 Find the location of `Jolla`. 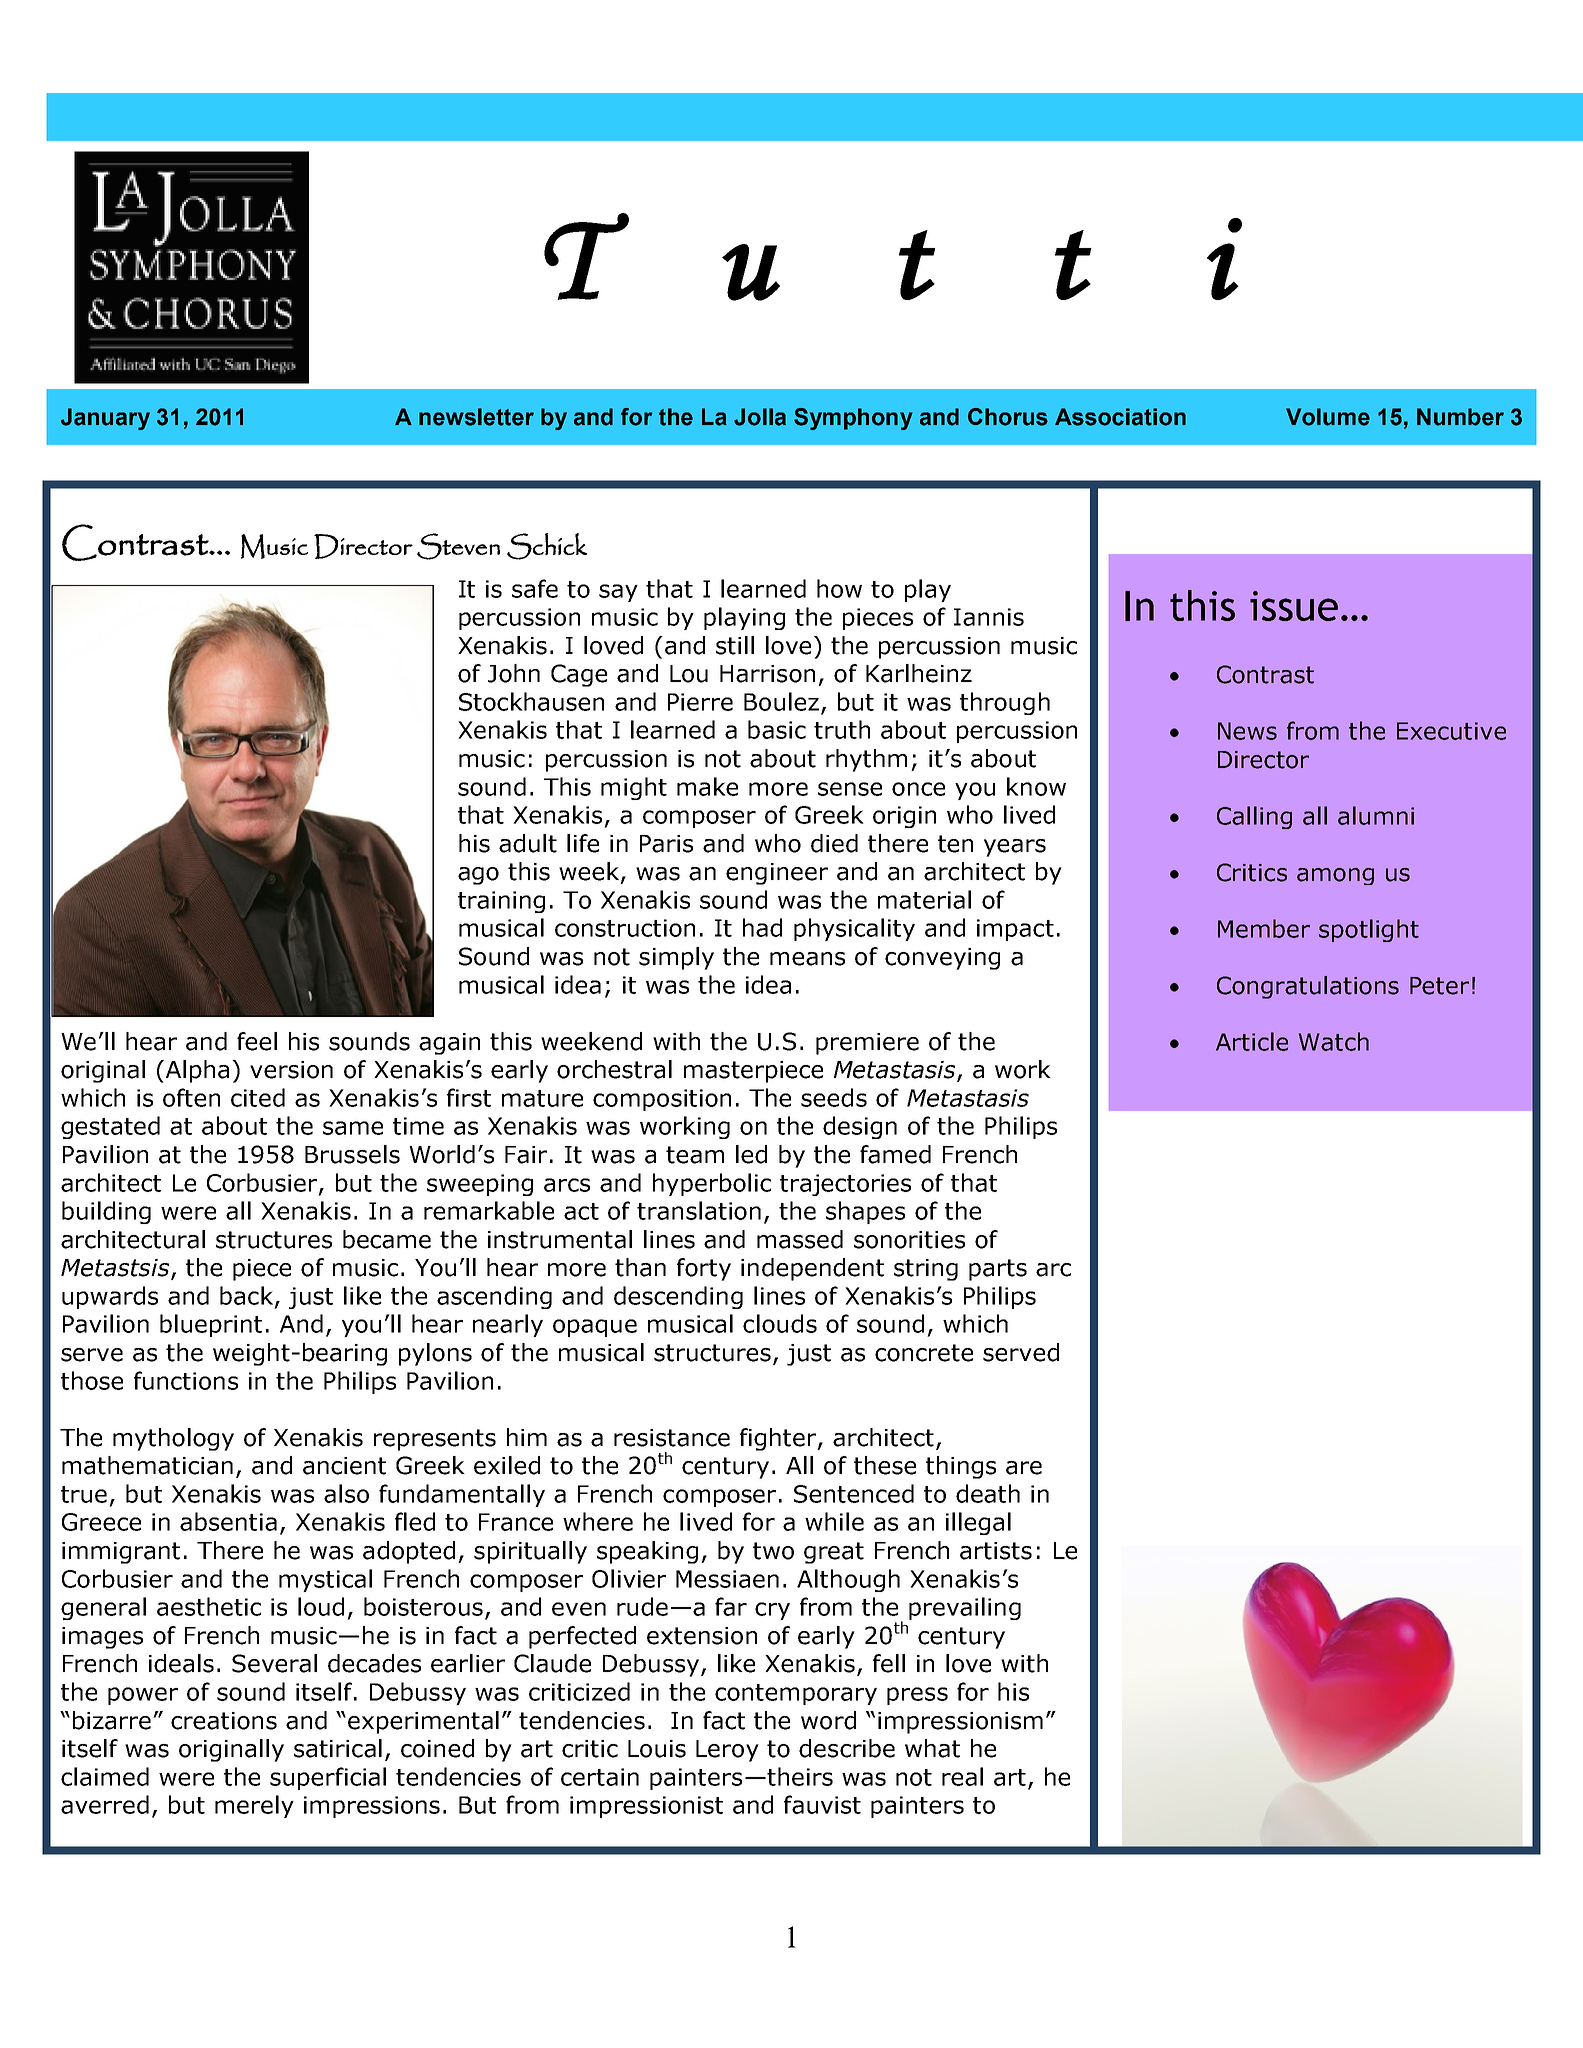

Jolla is located at coordinates (760, 417).
